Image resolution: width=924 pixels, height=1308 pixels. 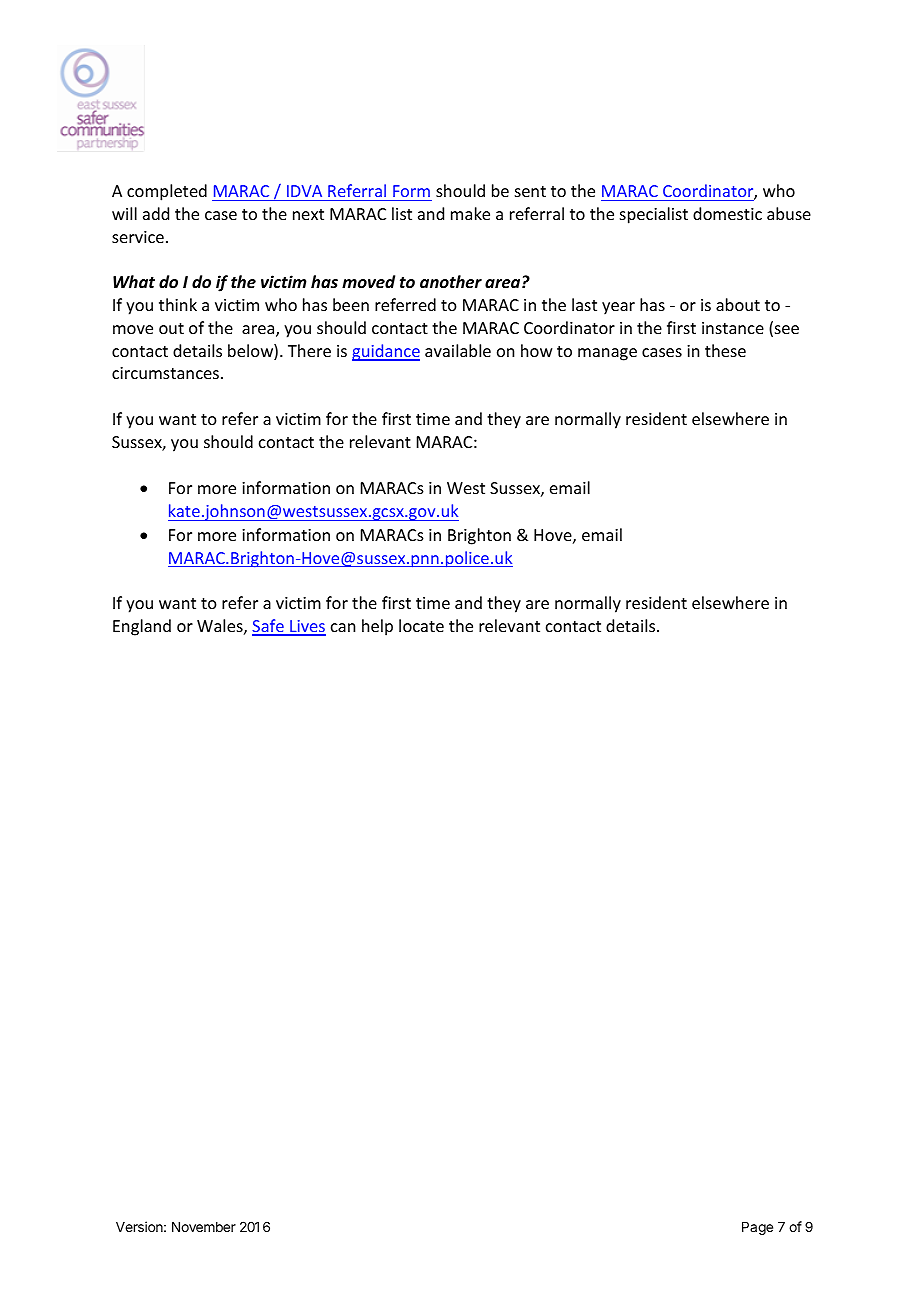 What do you see at coordinates (156, 213) in the screenshot?
I see `add` at bounding box center [156, 213].
